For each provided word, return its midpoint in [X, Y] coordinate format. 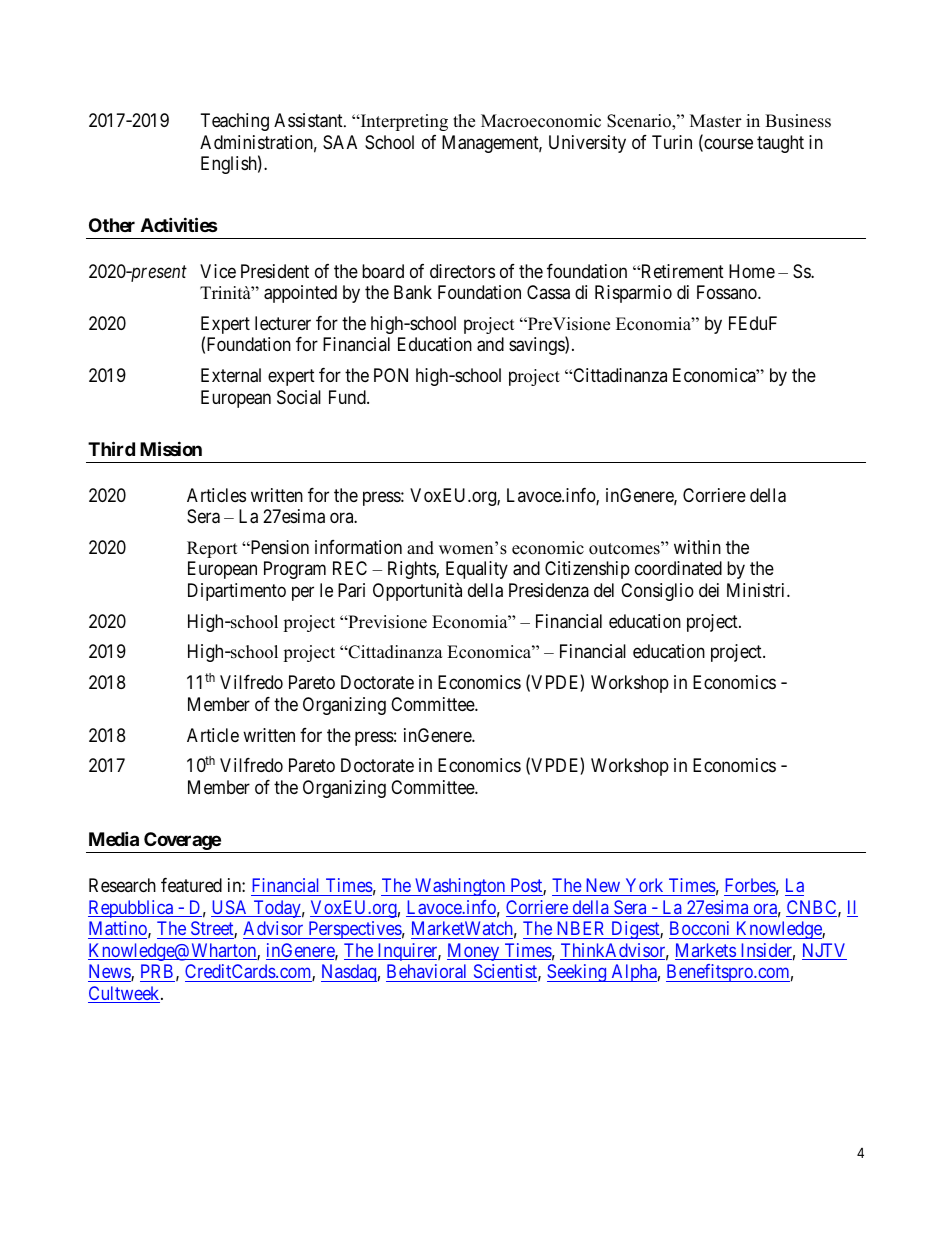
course [727, 145]
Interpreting [403, 122]
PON [391, 375]
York [644, 885]
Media [114, 838]
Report [212, 549]
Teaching [235, 122]
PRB [157, 971]
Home [752, 271]
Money [474, 952]
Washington [460, 887]
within [697, 547]
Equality [477, 570]
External [231, 375]
